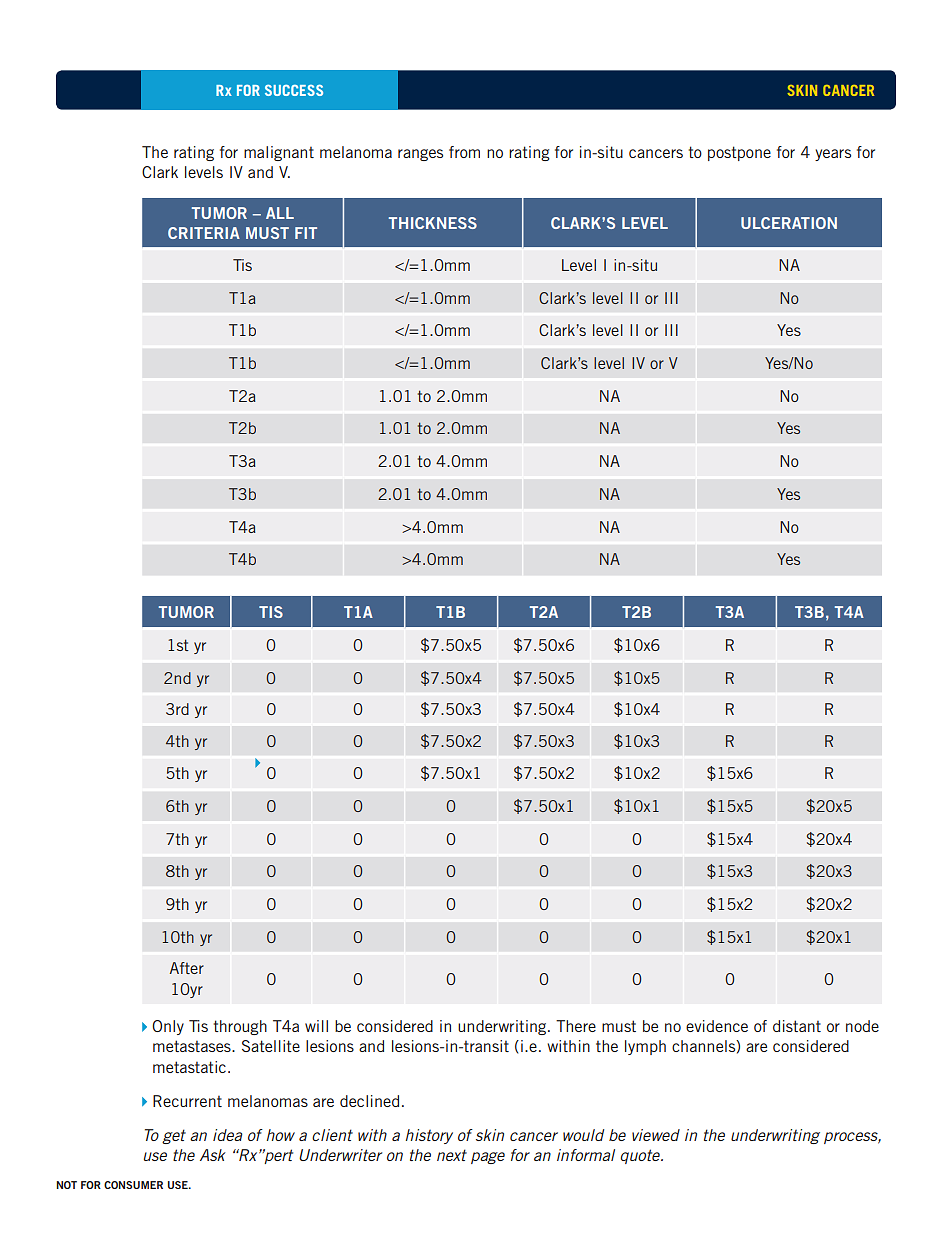 This document has width=952, height=1233. Describe the element at coordinates (279, 153) in the document. I see `malignant` at that location.
